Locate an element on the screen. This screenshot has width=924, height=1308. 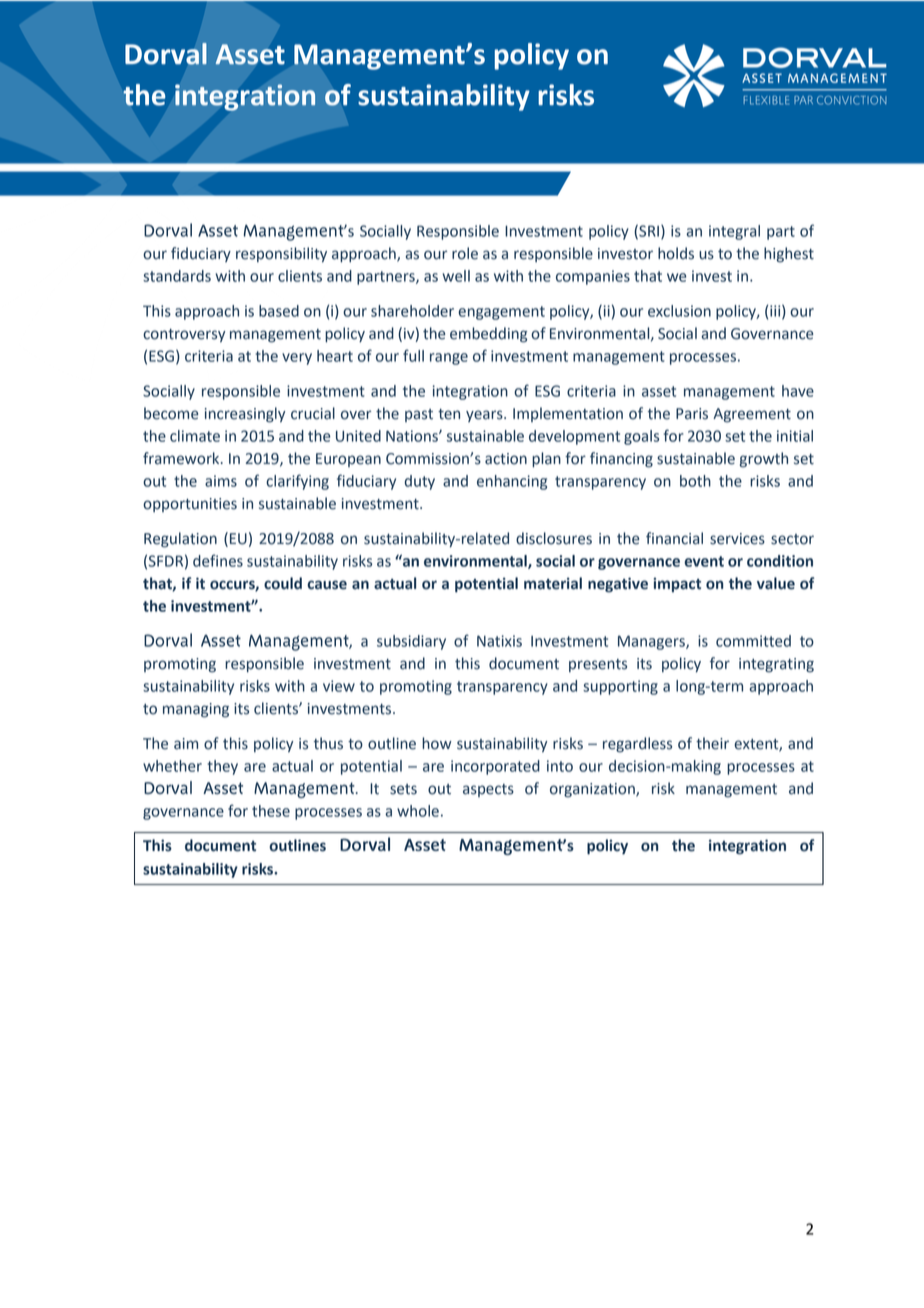
disclosures is located at coordinates (554, 538).
